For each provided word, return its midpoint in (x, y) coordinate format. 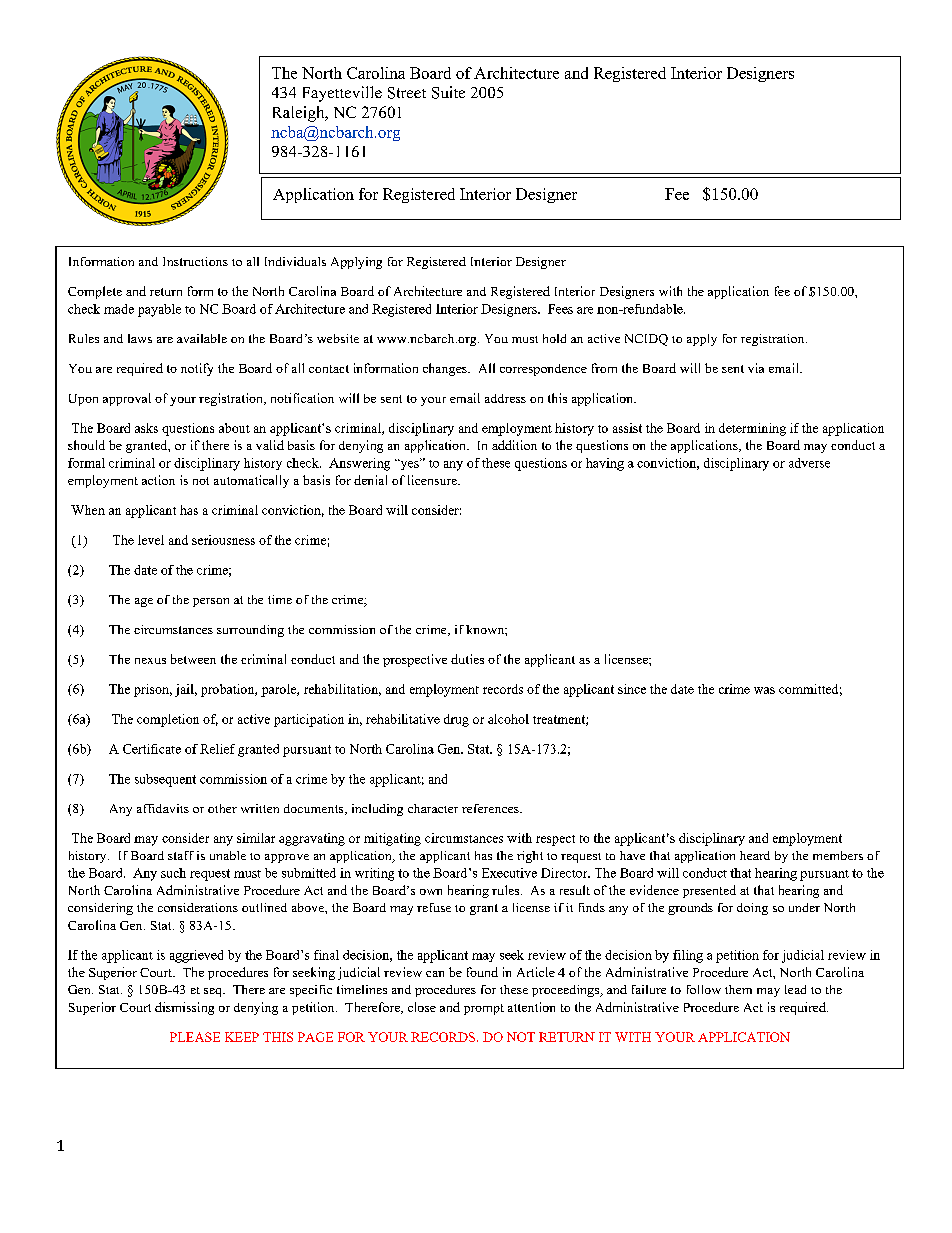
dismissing (184, 1008)
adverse (809, 463)
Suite (448, 92)
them (738, 989)
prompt (484, 1009)
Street (407, 93)
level (151, 540)
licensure (433, 480)
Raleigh (300, 114)
